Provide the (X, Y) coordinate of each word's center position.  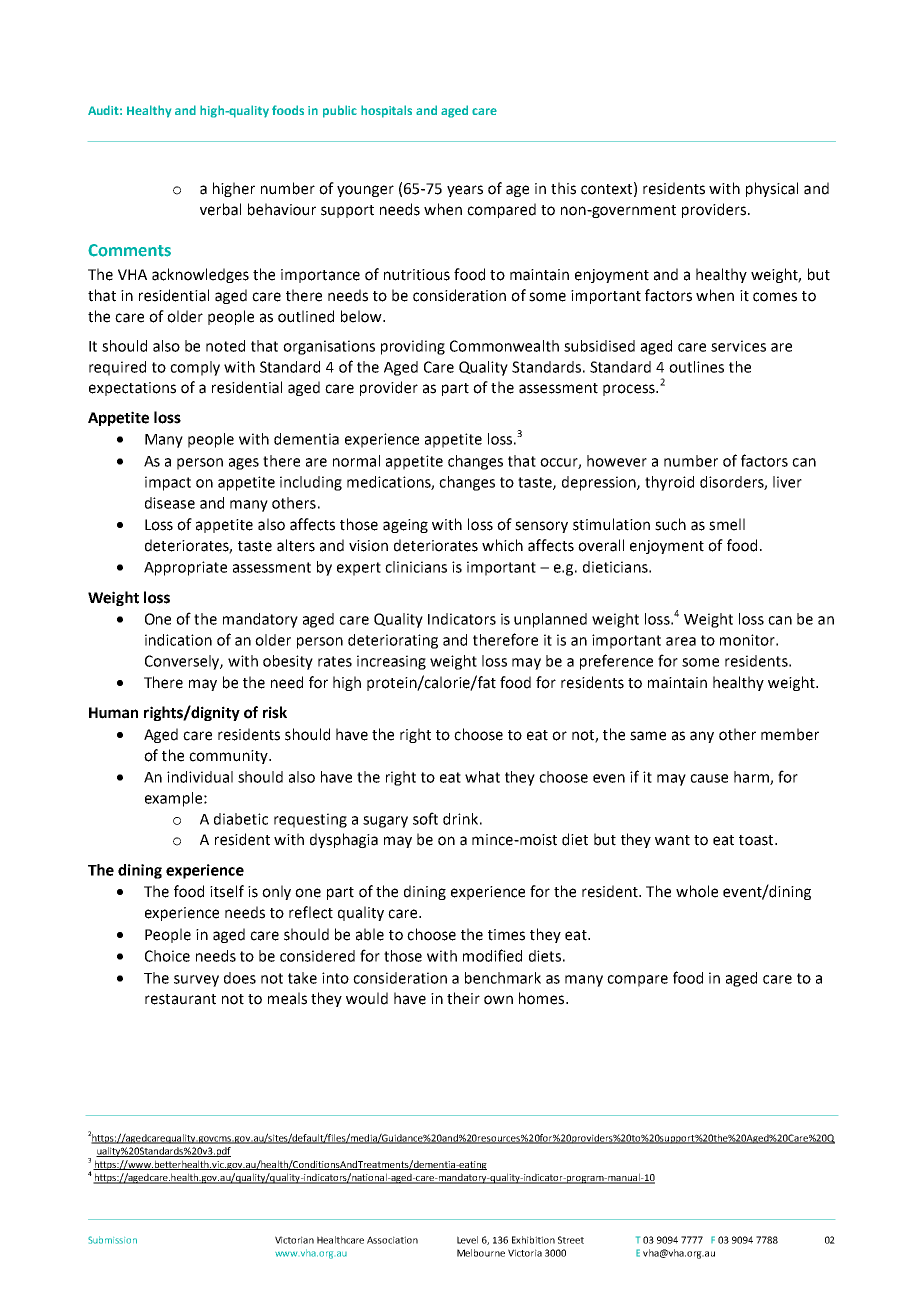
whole (697, 891)
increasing (391, 662)
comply (195, 368)
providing (413, 347)
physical (772, 189)
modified (492, 955)
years (465, 191)
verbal (220, 209)
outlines (696, 367)
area (681, 641)
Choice (167, 956)
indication (178, 640)
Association (392, 1240)
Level (467, 1240)
